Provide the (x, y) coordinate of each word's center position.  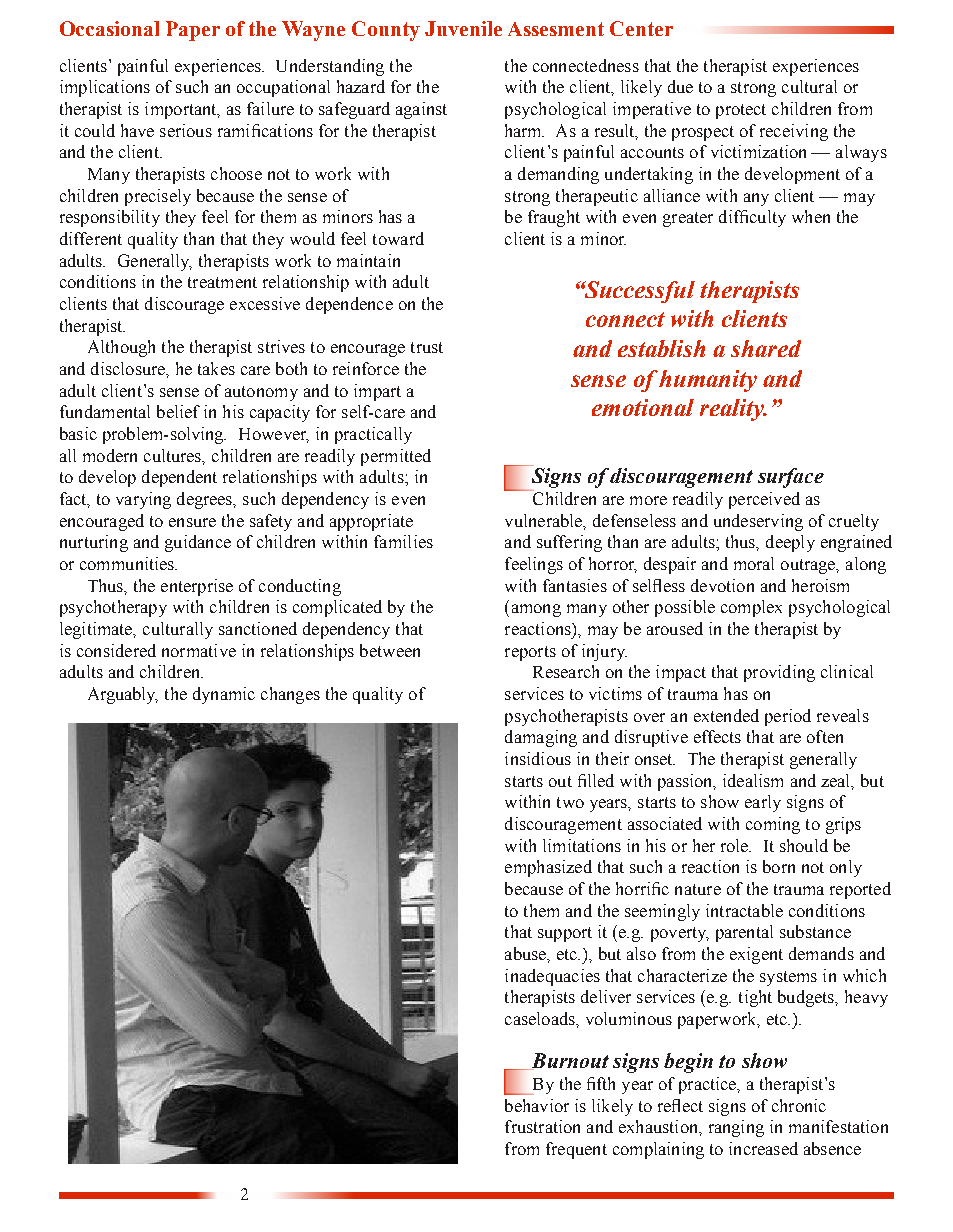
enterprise (197, 587)
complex (751, 608)
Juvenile (463, 28)
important (182, 110)
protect (741, 111)
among (536, 610)
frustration (542, 1126)
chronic (799, 1105)
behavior (537, 1105)
